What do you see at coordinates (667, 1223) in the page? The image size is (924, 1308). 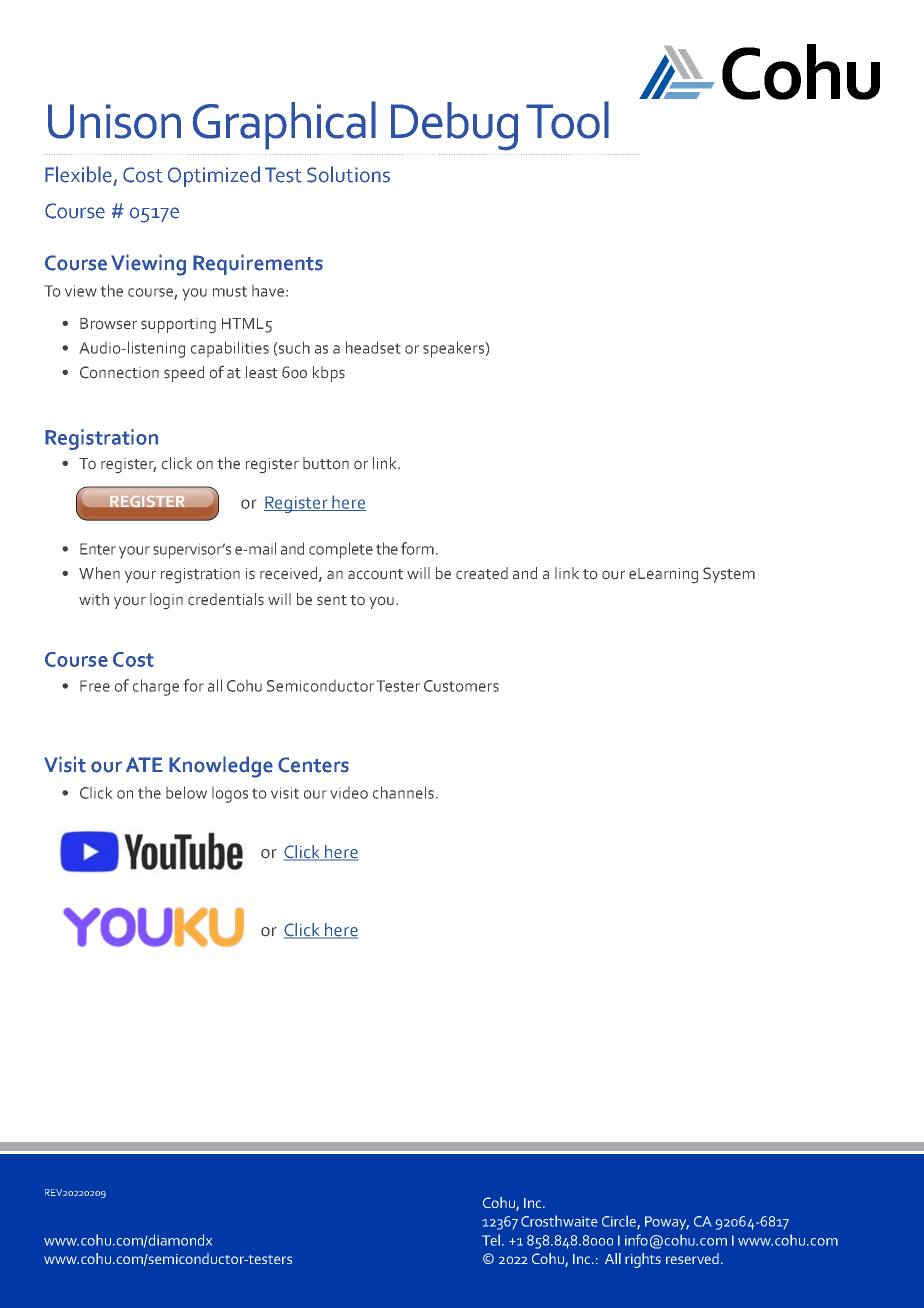 I see `Poway` at bounding box center [667, 1223].
